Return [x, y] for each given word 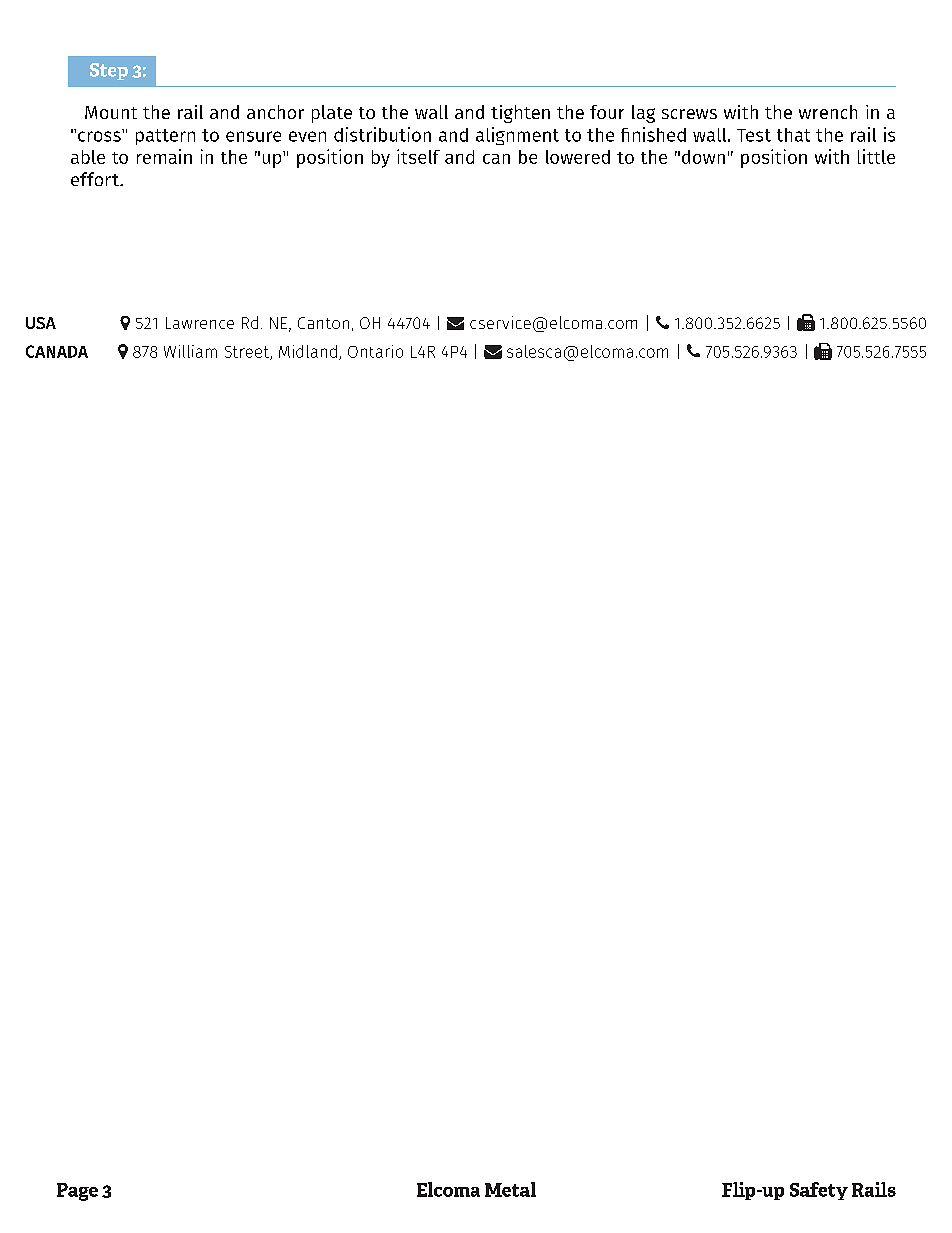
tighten [520, 114]
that [793, 135]
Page [77, 1192]
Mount [111, 112]
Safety [819, 1191]
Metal [510, 1189]
